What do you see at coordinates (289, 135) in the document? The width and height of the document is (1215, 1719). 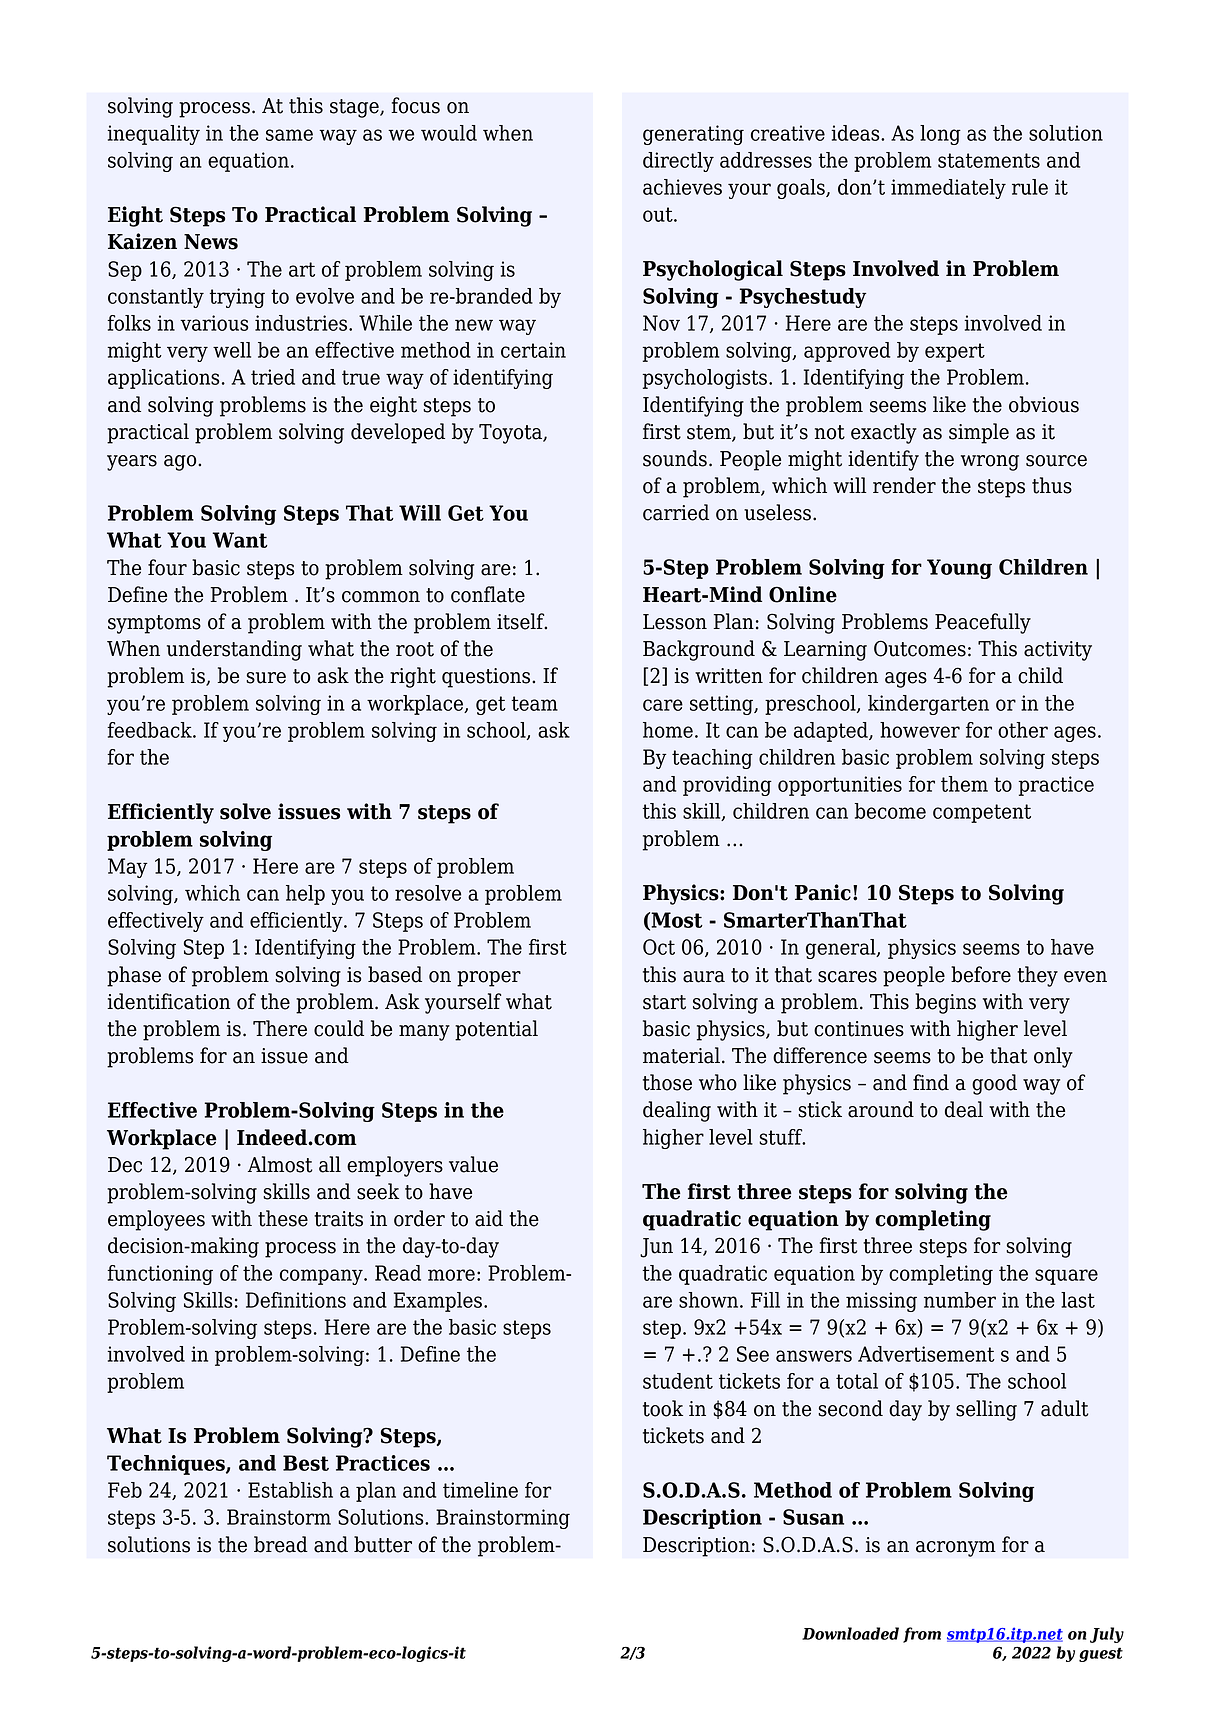 I see `same` at bounding box center [289, 135].
